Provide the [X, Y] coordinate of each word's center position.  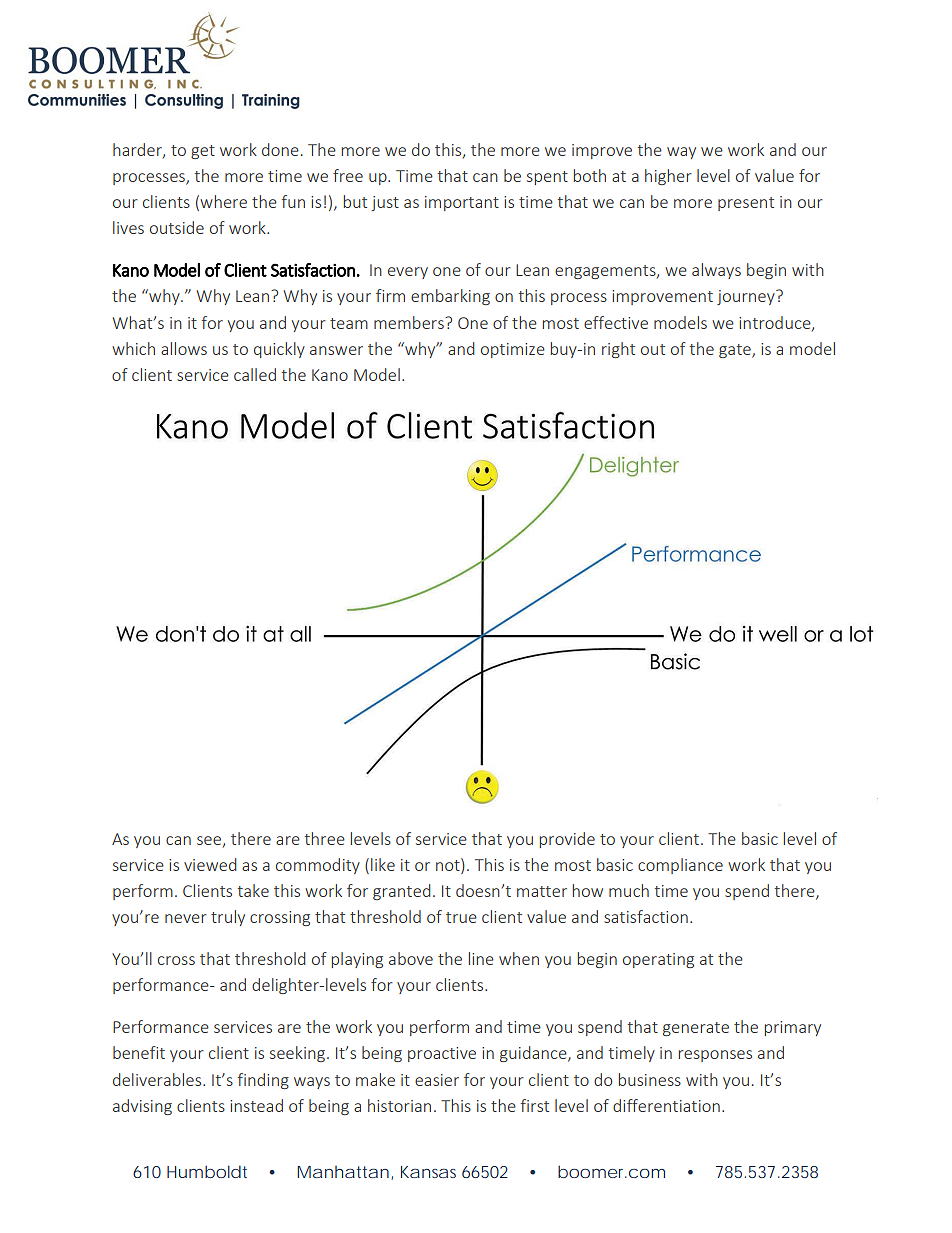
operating [658, 960]
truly [228, 918]
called [255, 374]
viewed [210, 864]
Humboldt [207, 1171]
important [462, 203]
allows [184, 348]
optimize [513, 350]
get [203, 152]
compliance [680, 866]
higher [668, 177]
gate [736, 351]
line [481, 958]
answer [336, 350]
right [618, 350]
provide [567, 840]
